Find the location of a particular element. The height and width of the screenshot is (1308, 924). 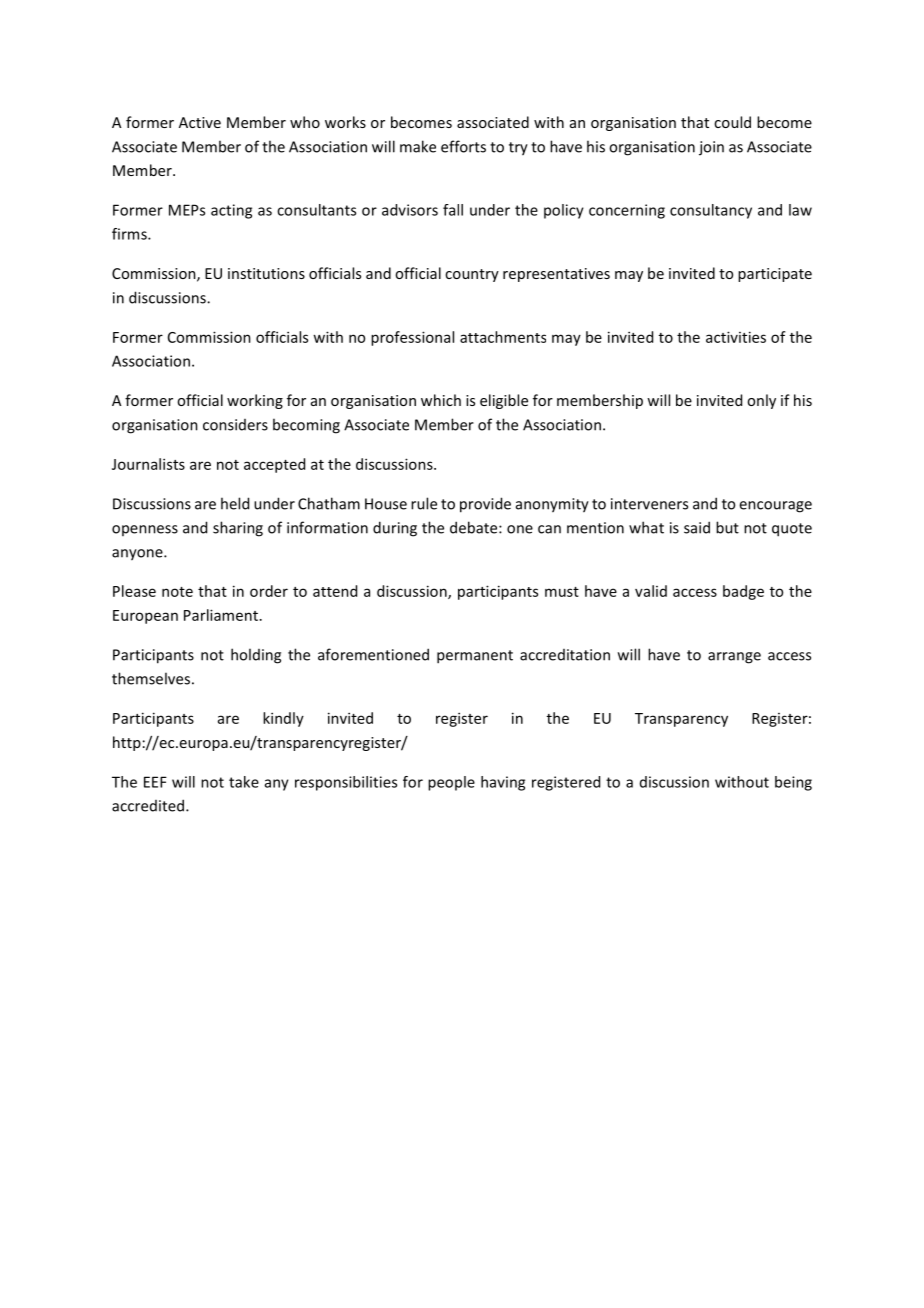

encourage is located at coordinates (775, 507).
